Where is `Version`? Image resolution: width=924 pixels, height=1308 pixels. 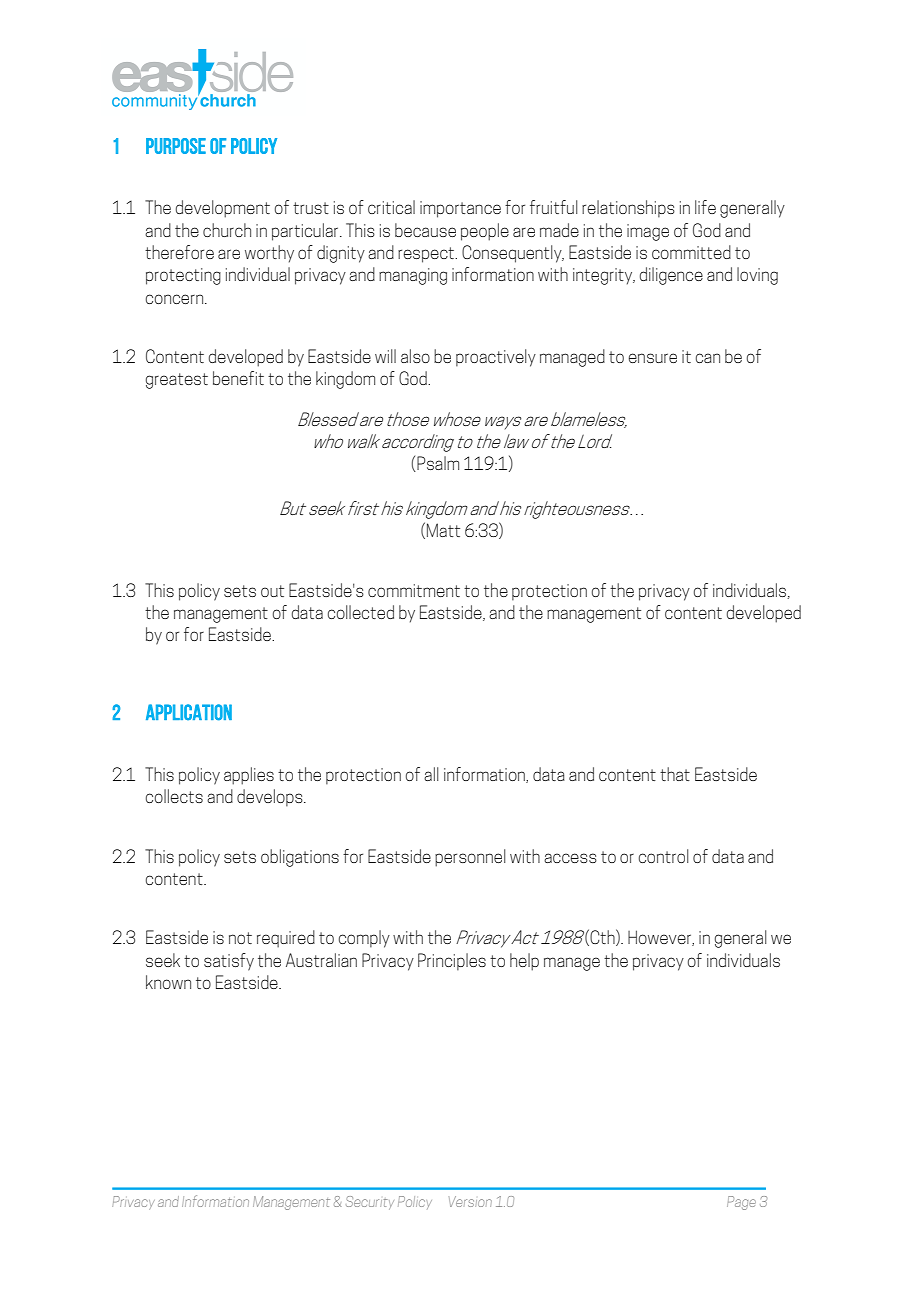
Version is located at coordinates (470, 1201).
